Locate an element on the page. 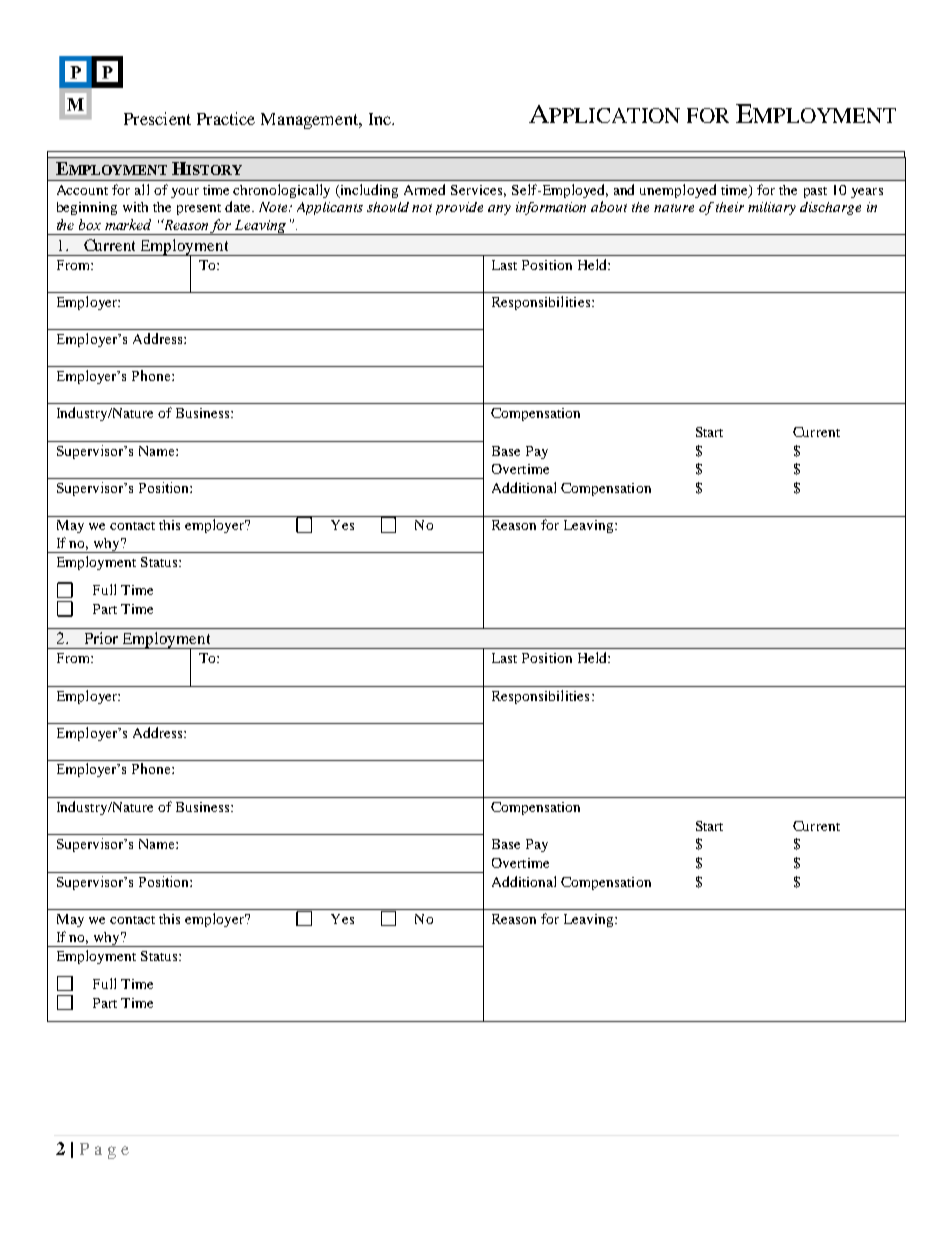 The height and width of the page is (1233, 952). marked is located at coordinates (128, 224).
